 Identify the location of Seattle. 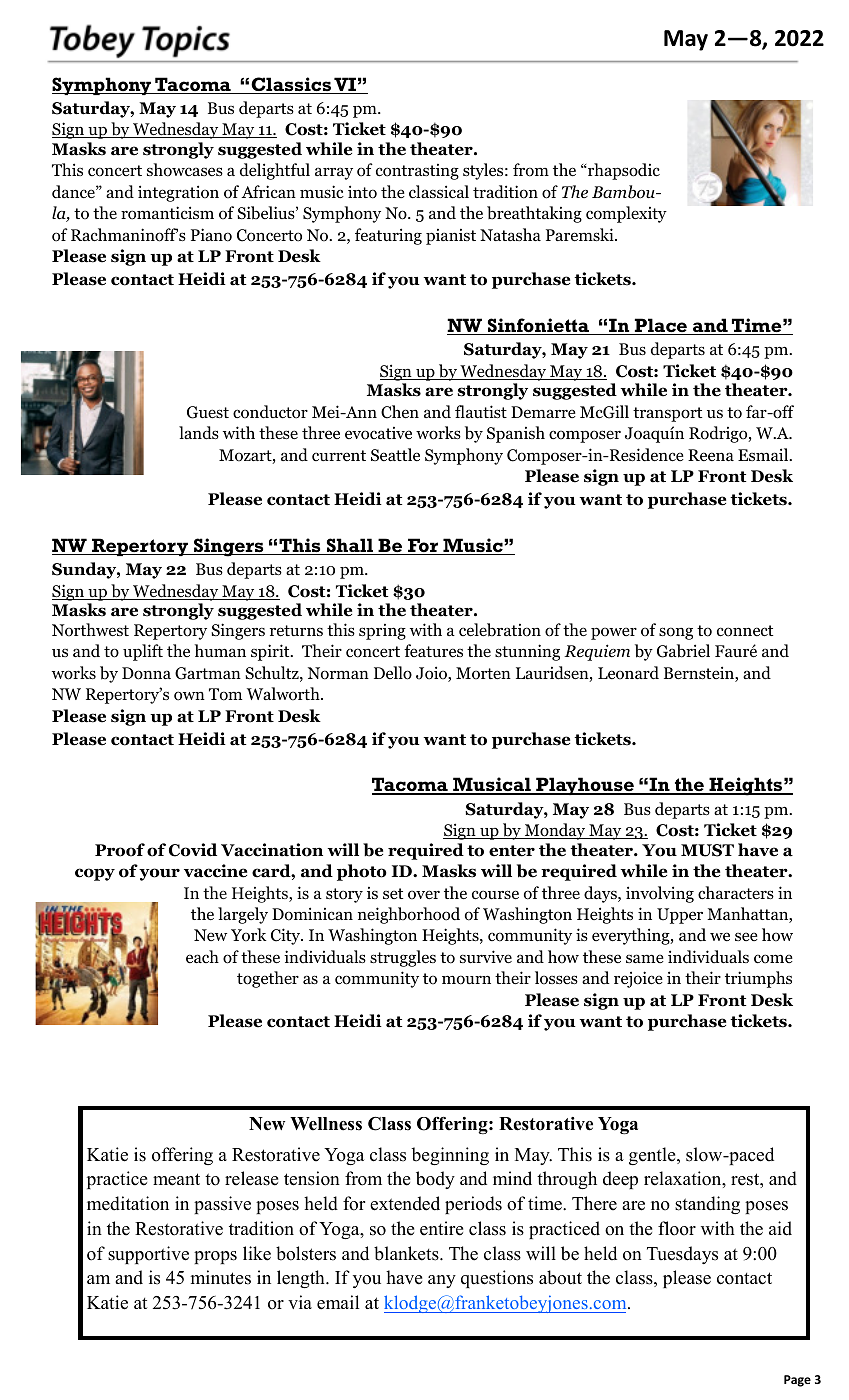
(395, 454).
